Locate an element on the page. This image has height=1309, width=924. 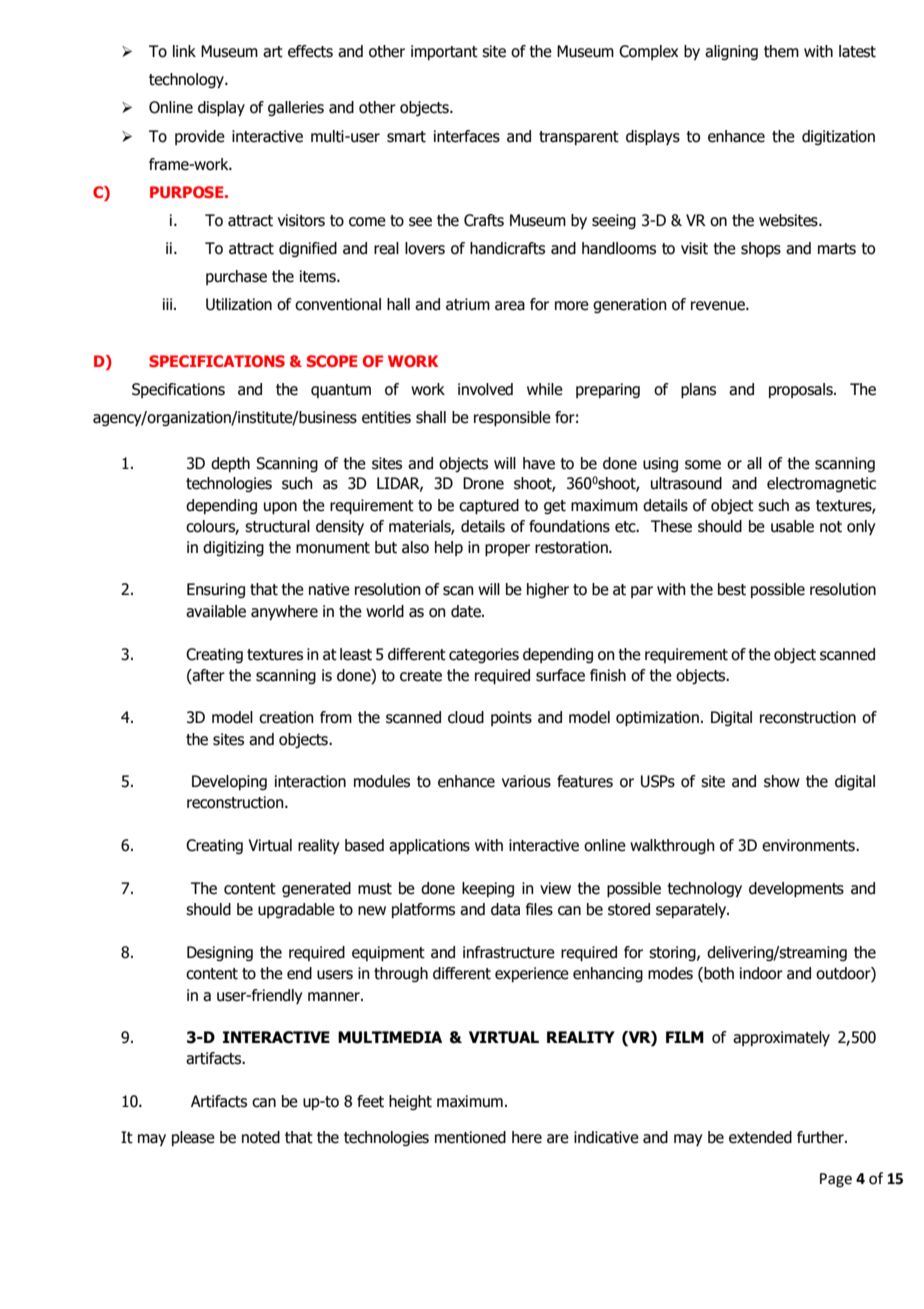
extended is located at coordinates (760, 1137).
